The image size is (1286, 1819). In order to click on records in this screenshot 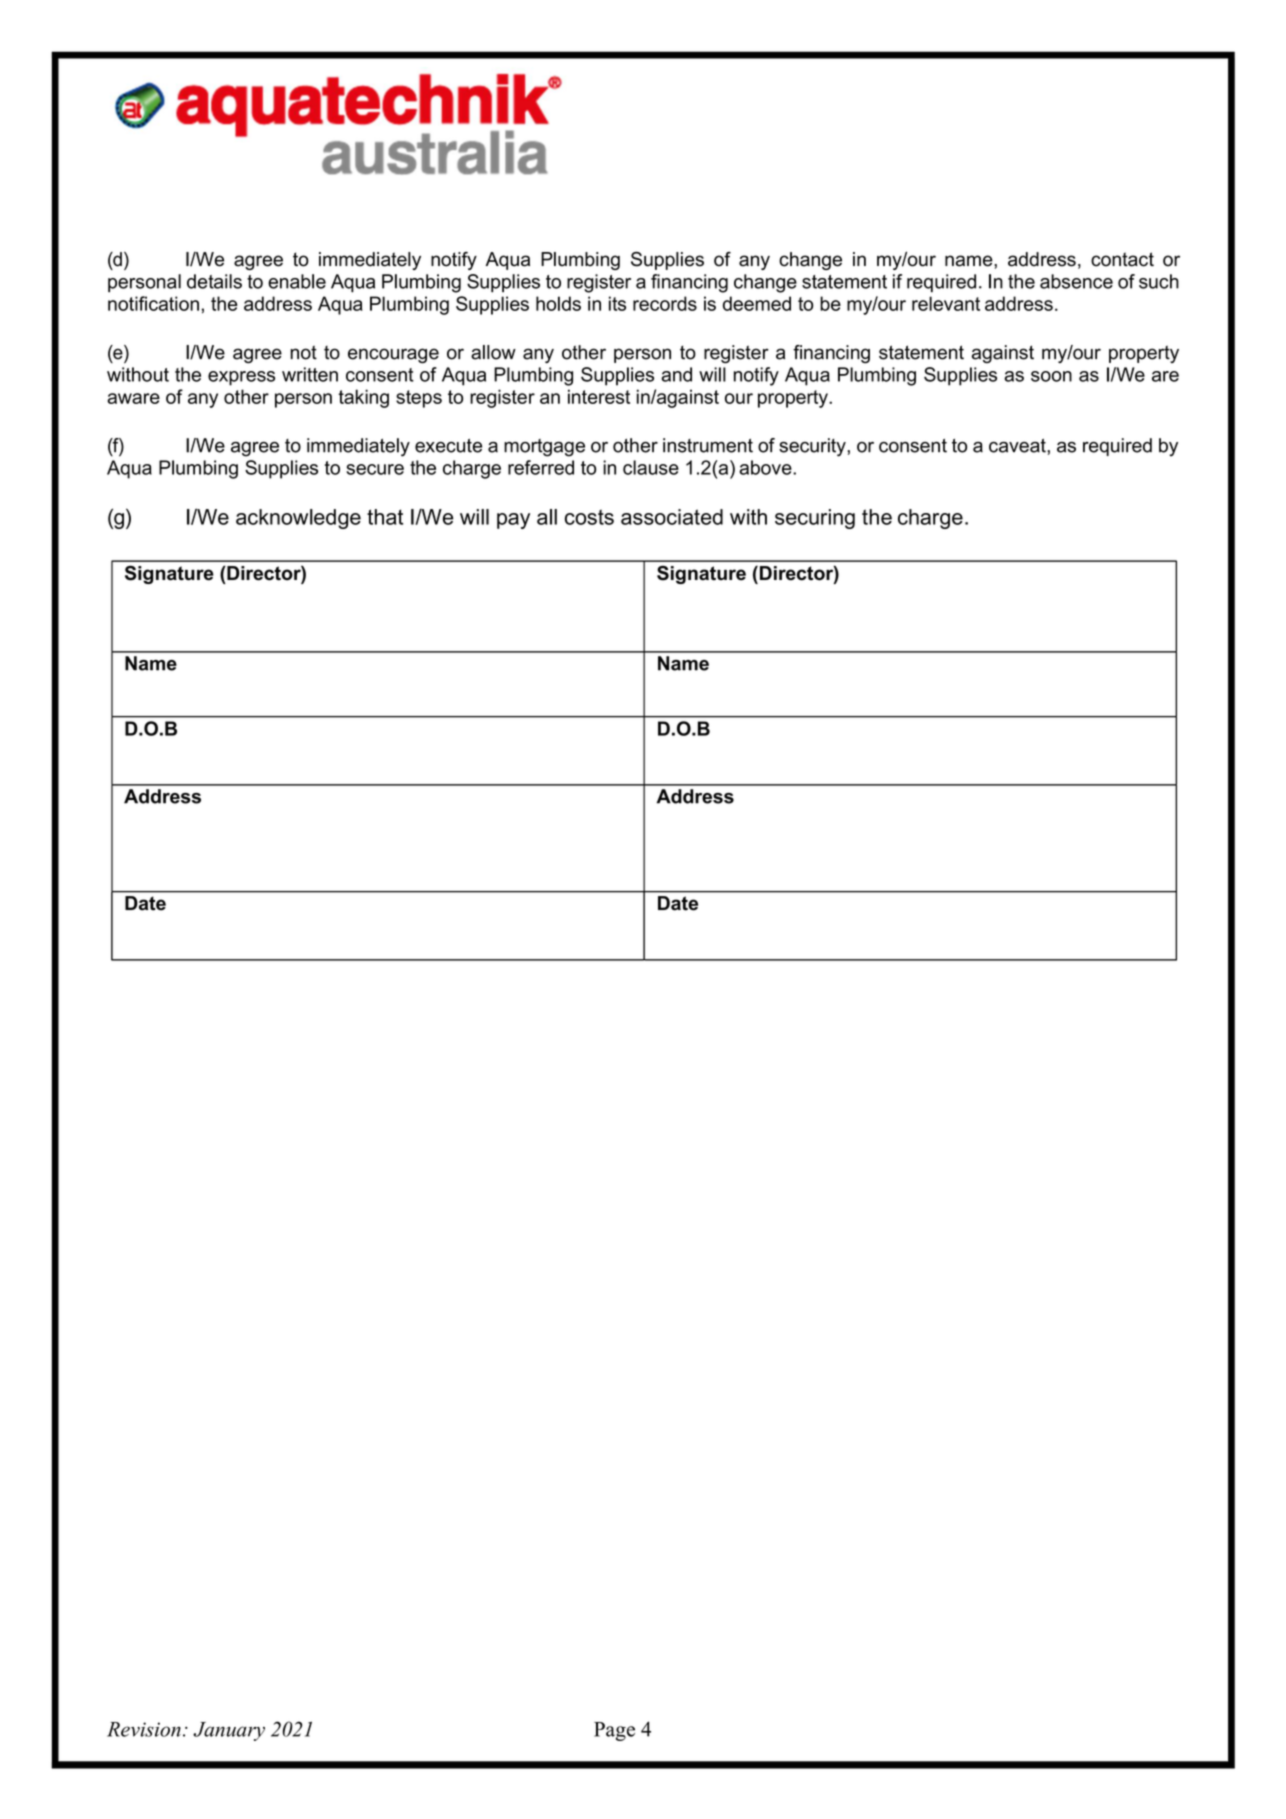, I will do `click(665, 303)`.
